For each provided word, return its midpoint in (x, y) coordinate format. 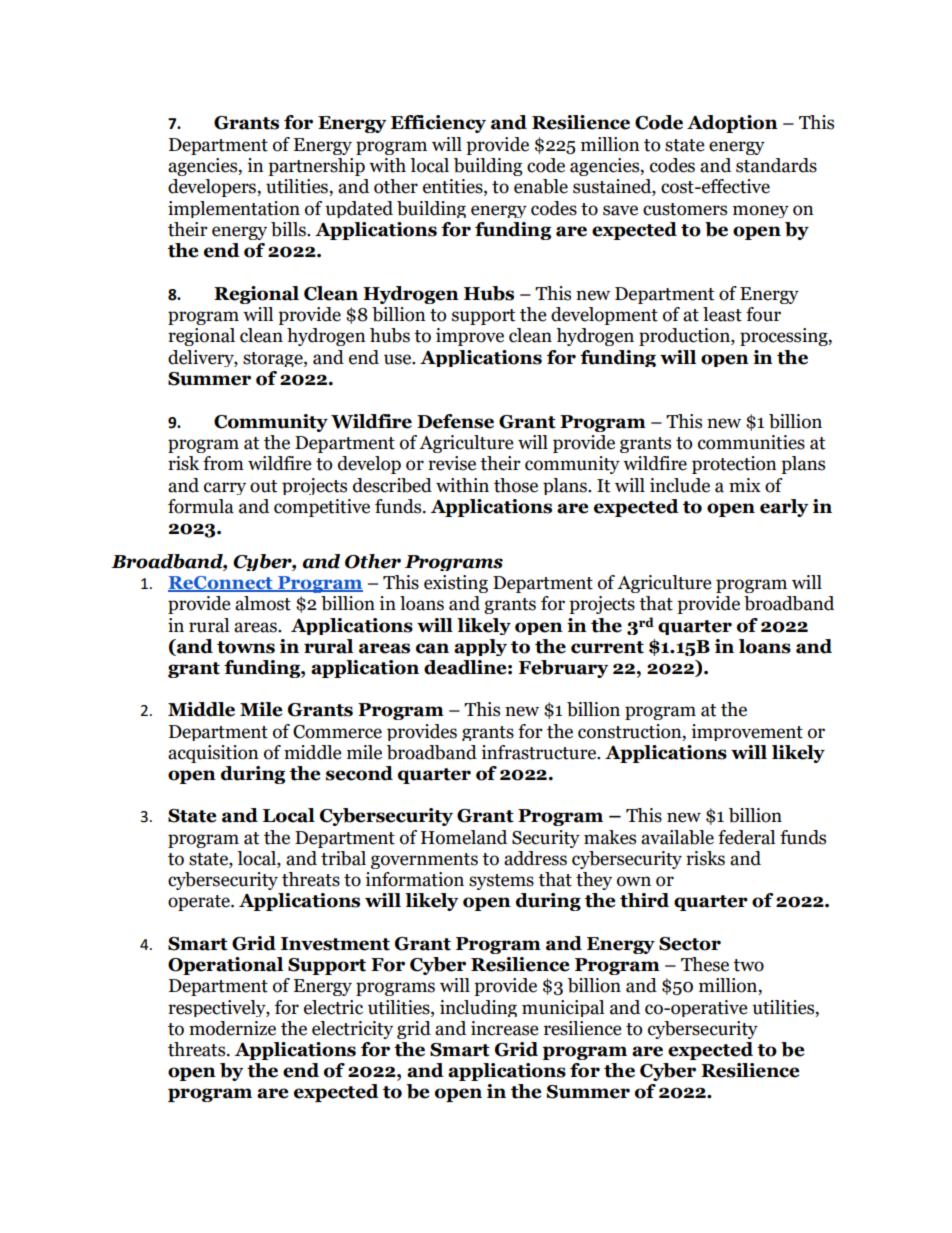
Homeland (464, 837)
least (722, 314)
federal (746, 837)
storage (274, 359)
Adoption (732, 124)
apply (480, 647)
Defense (455, 421)
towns (246, 647)
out (263, 486)
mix (745, 485)
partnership (316, 167)
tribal (343, 858)
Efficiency (438, 124)
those (516, 485)
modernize (232, 1028)
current (607, 647)
